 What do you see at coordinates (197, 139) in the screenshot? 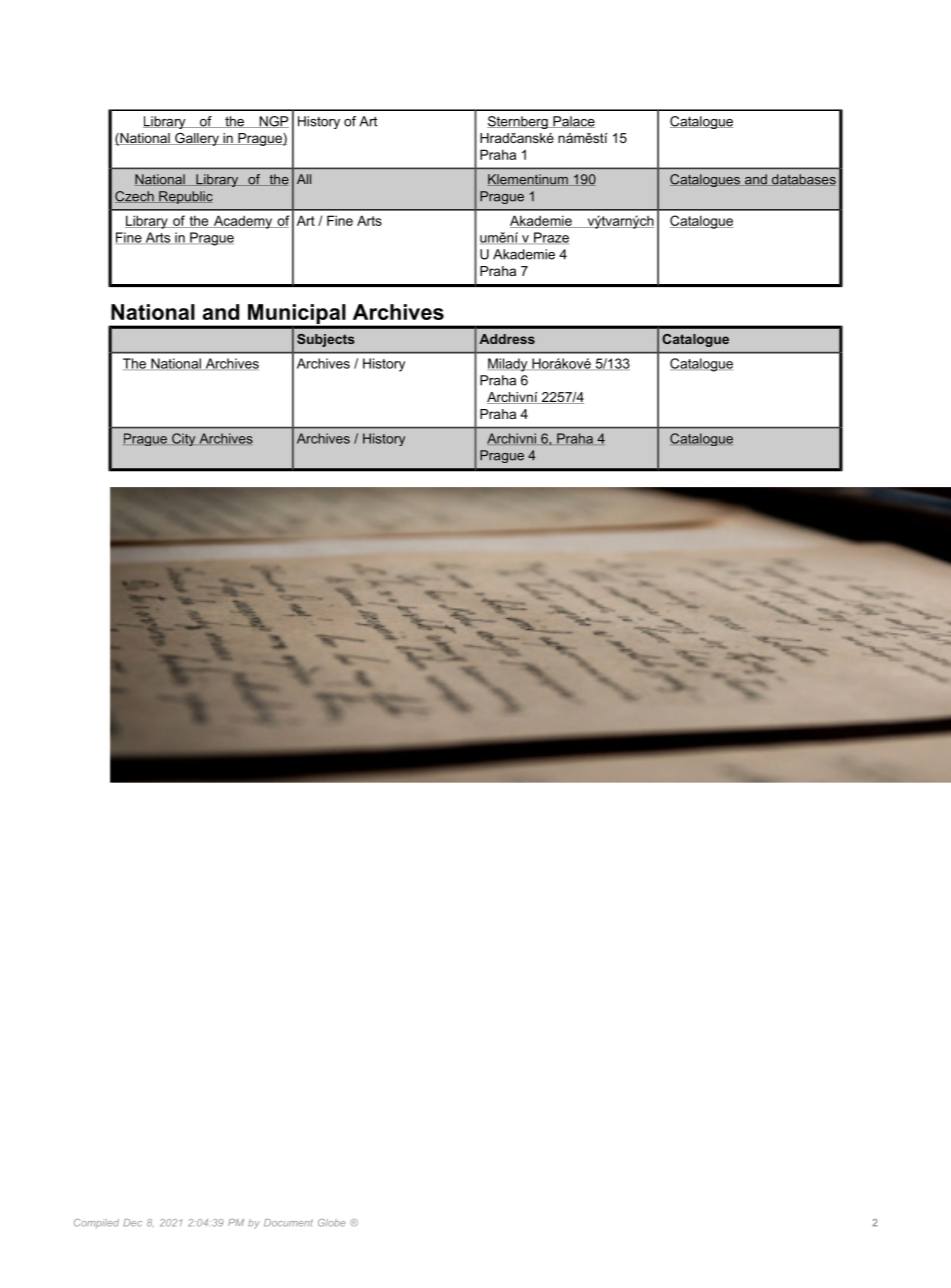
I see `Gallery` at bounding box center [197, 139].
